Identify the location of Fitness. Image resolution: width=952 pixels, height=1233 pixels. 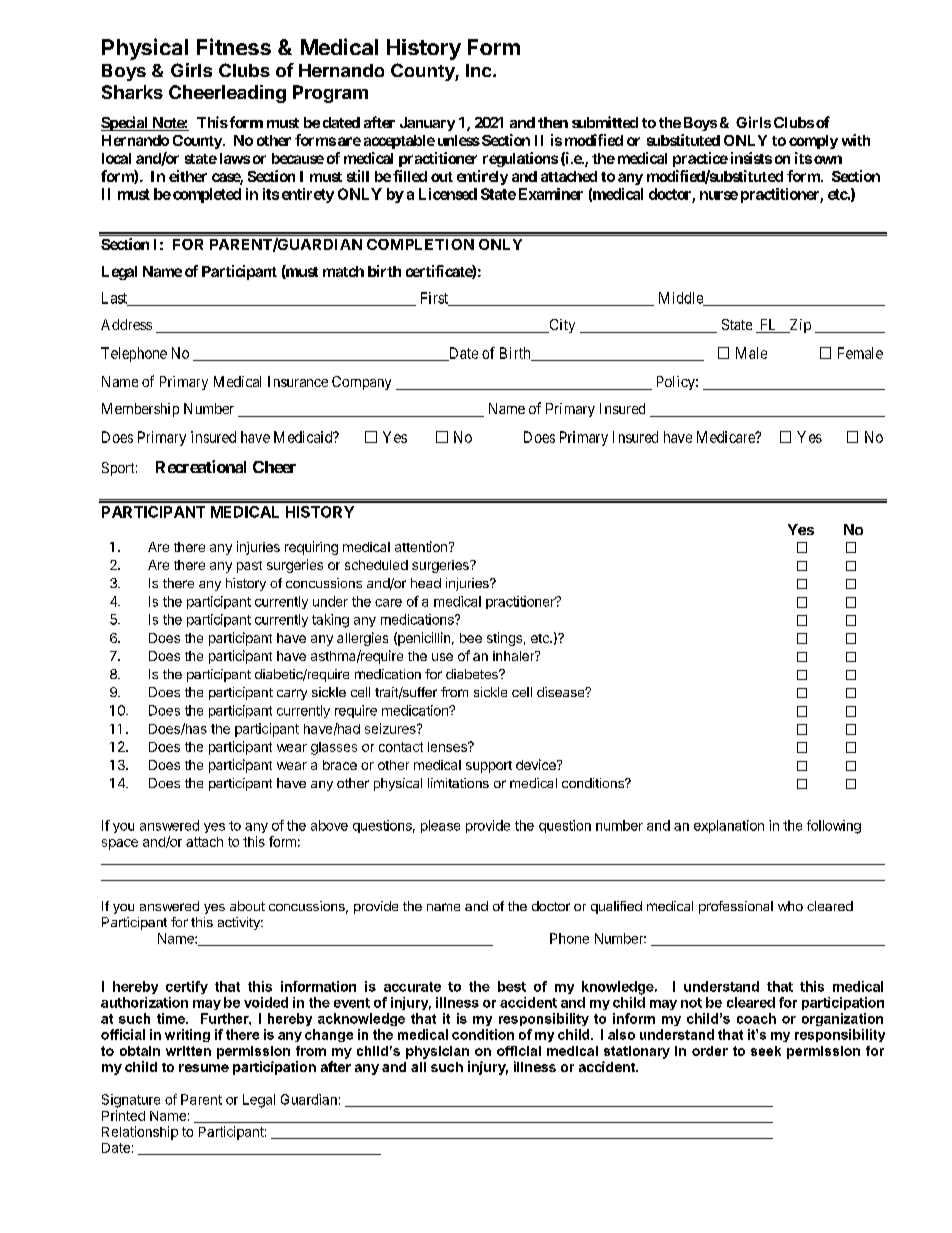
(234, 46).
